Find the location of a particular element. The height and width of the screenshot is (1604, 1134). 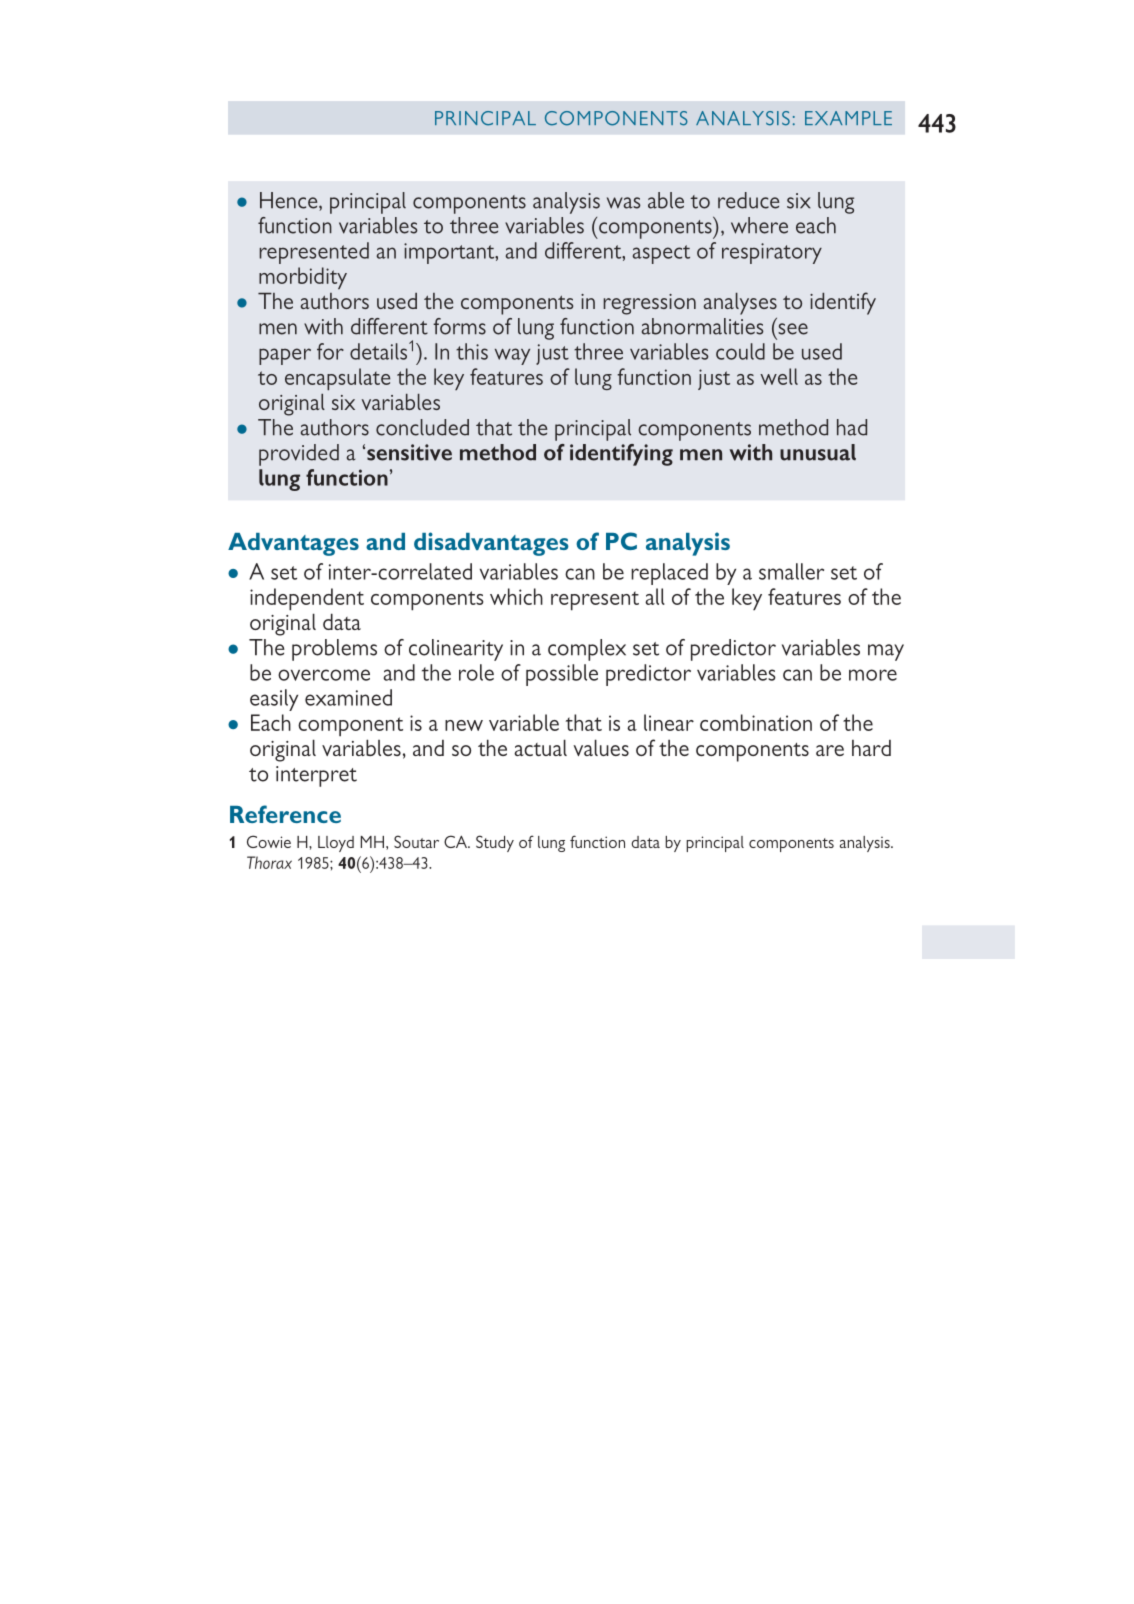

way is located at coordinates (512, 356).
